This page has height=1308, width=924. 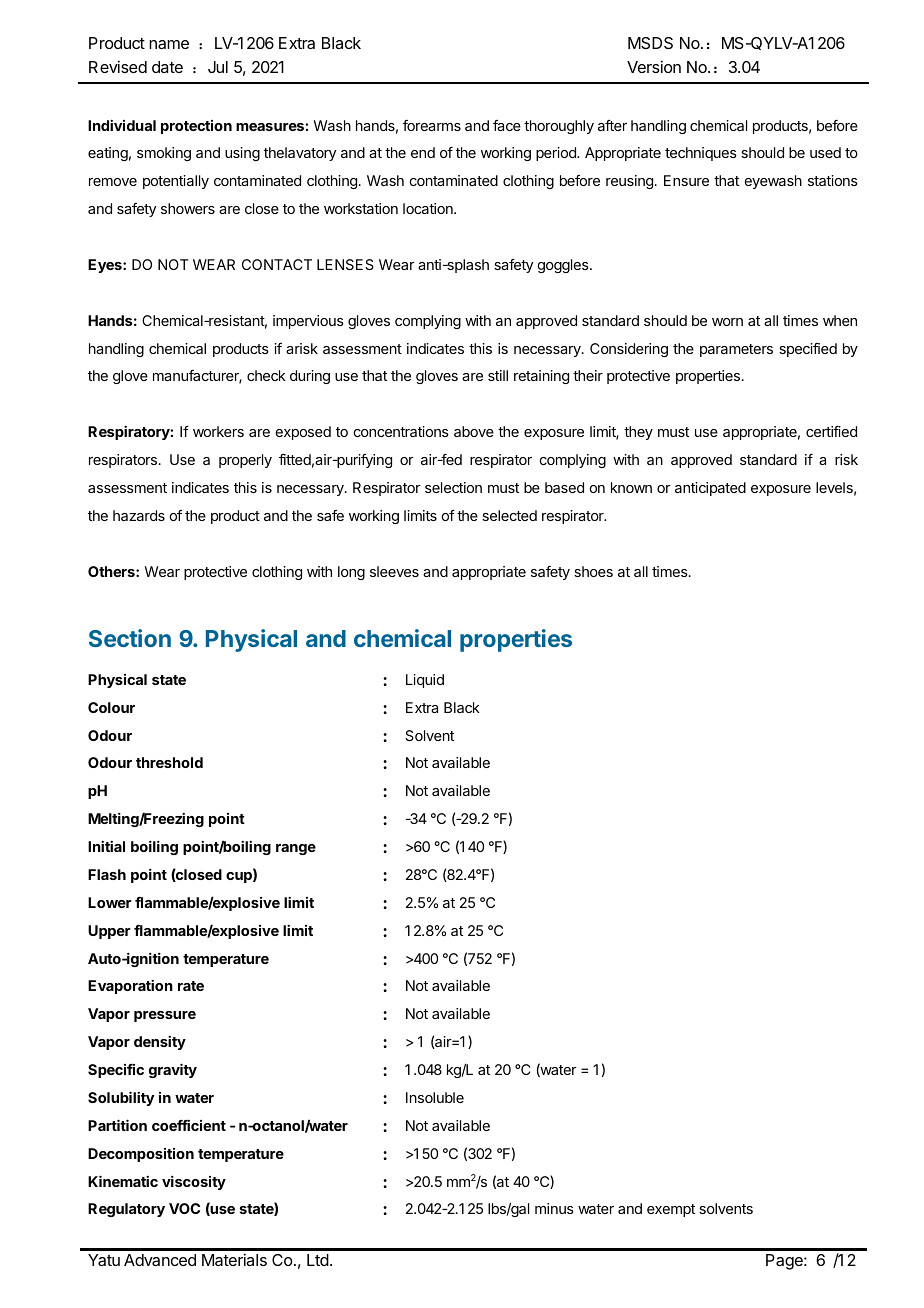 What do you see at coordinates (593, 571) in the page?
I see `shoes` at bounding box center [593, 571].
